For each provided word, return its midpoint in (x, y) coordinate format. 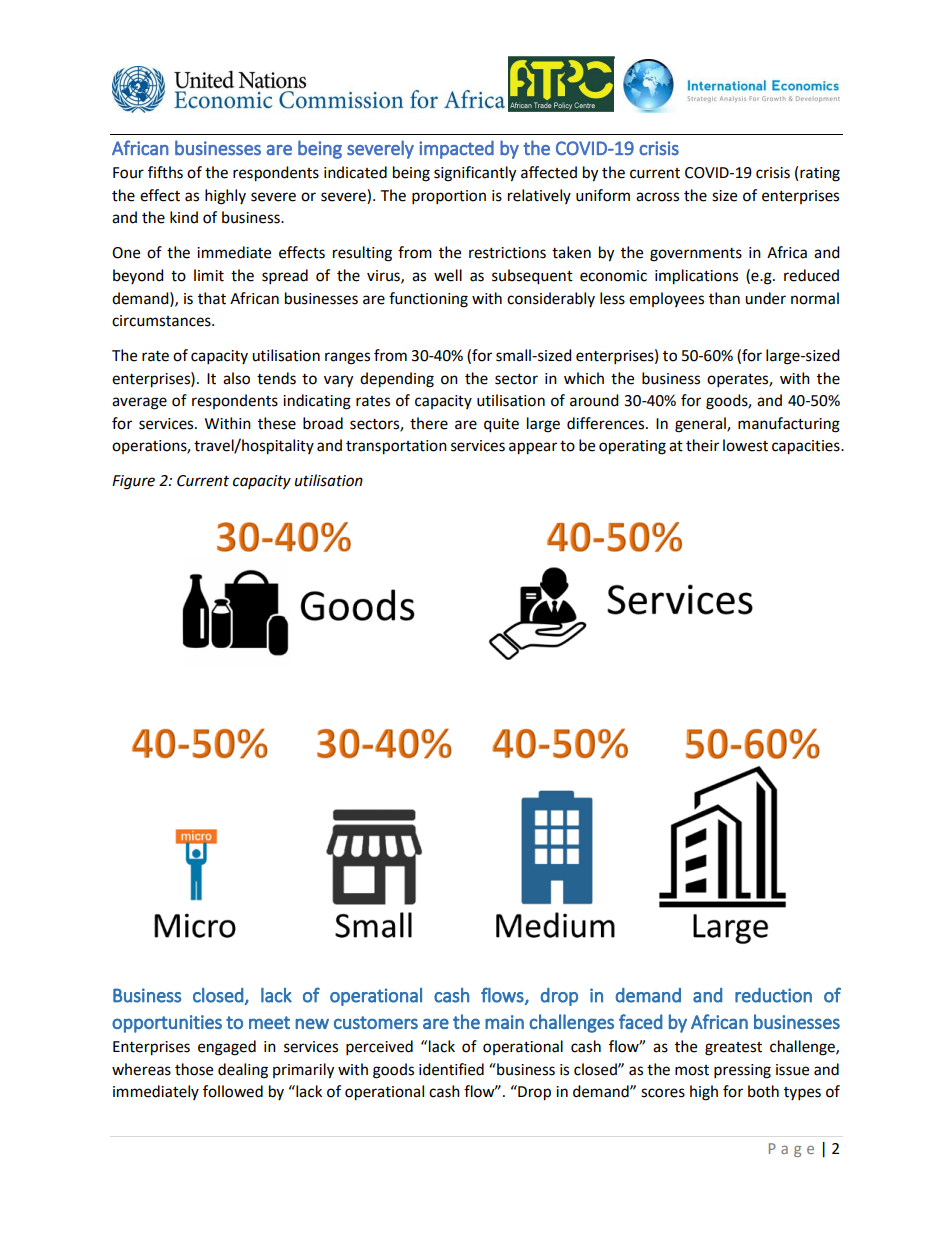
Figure (133, 482)
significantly (475, 174)
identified (451, 1069)
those (194, 1069)
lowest (745, 445)
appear (533, 448)
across (657, 197)
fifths (165, 172)
